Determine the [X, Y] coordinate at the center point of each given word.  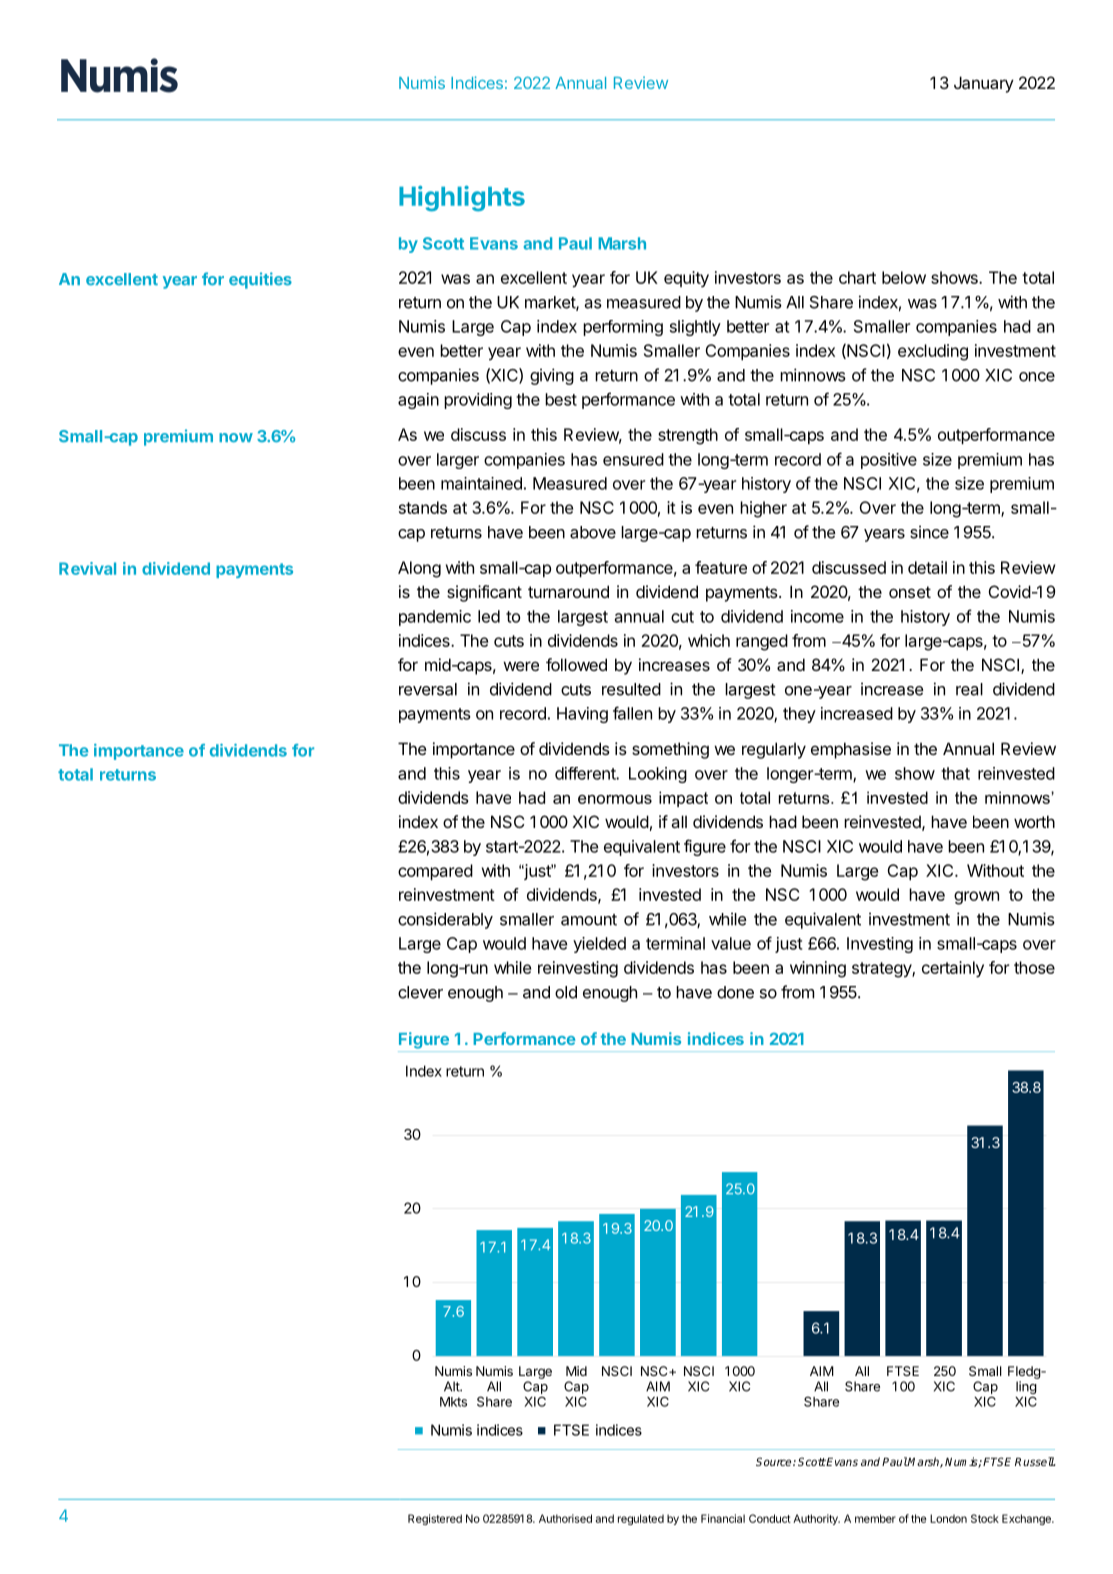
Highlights [462, 199]
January [984, 84]
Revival [87, 568]
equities [260, 280]
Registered [435, 1519]
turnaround [568, 591]
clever [420, 992]
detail [927, 567]
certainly [953, 969]
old [566, 992]
